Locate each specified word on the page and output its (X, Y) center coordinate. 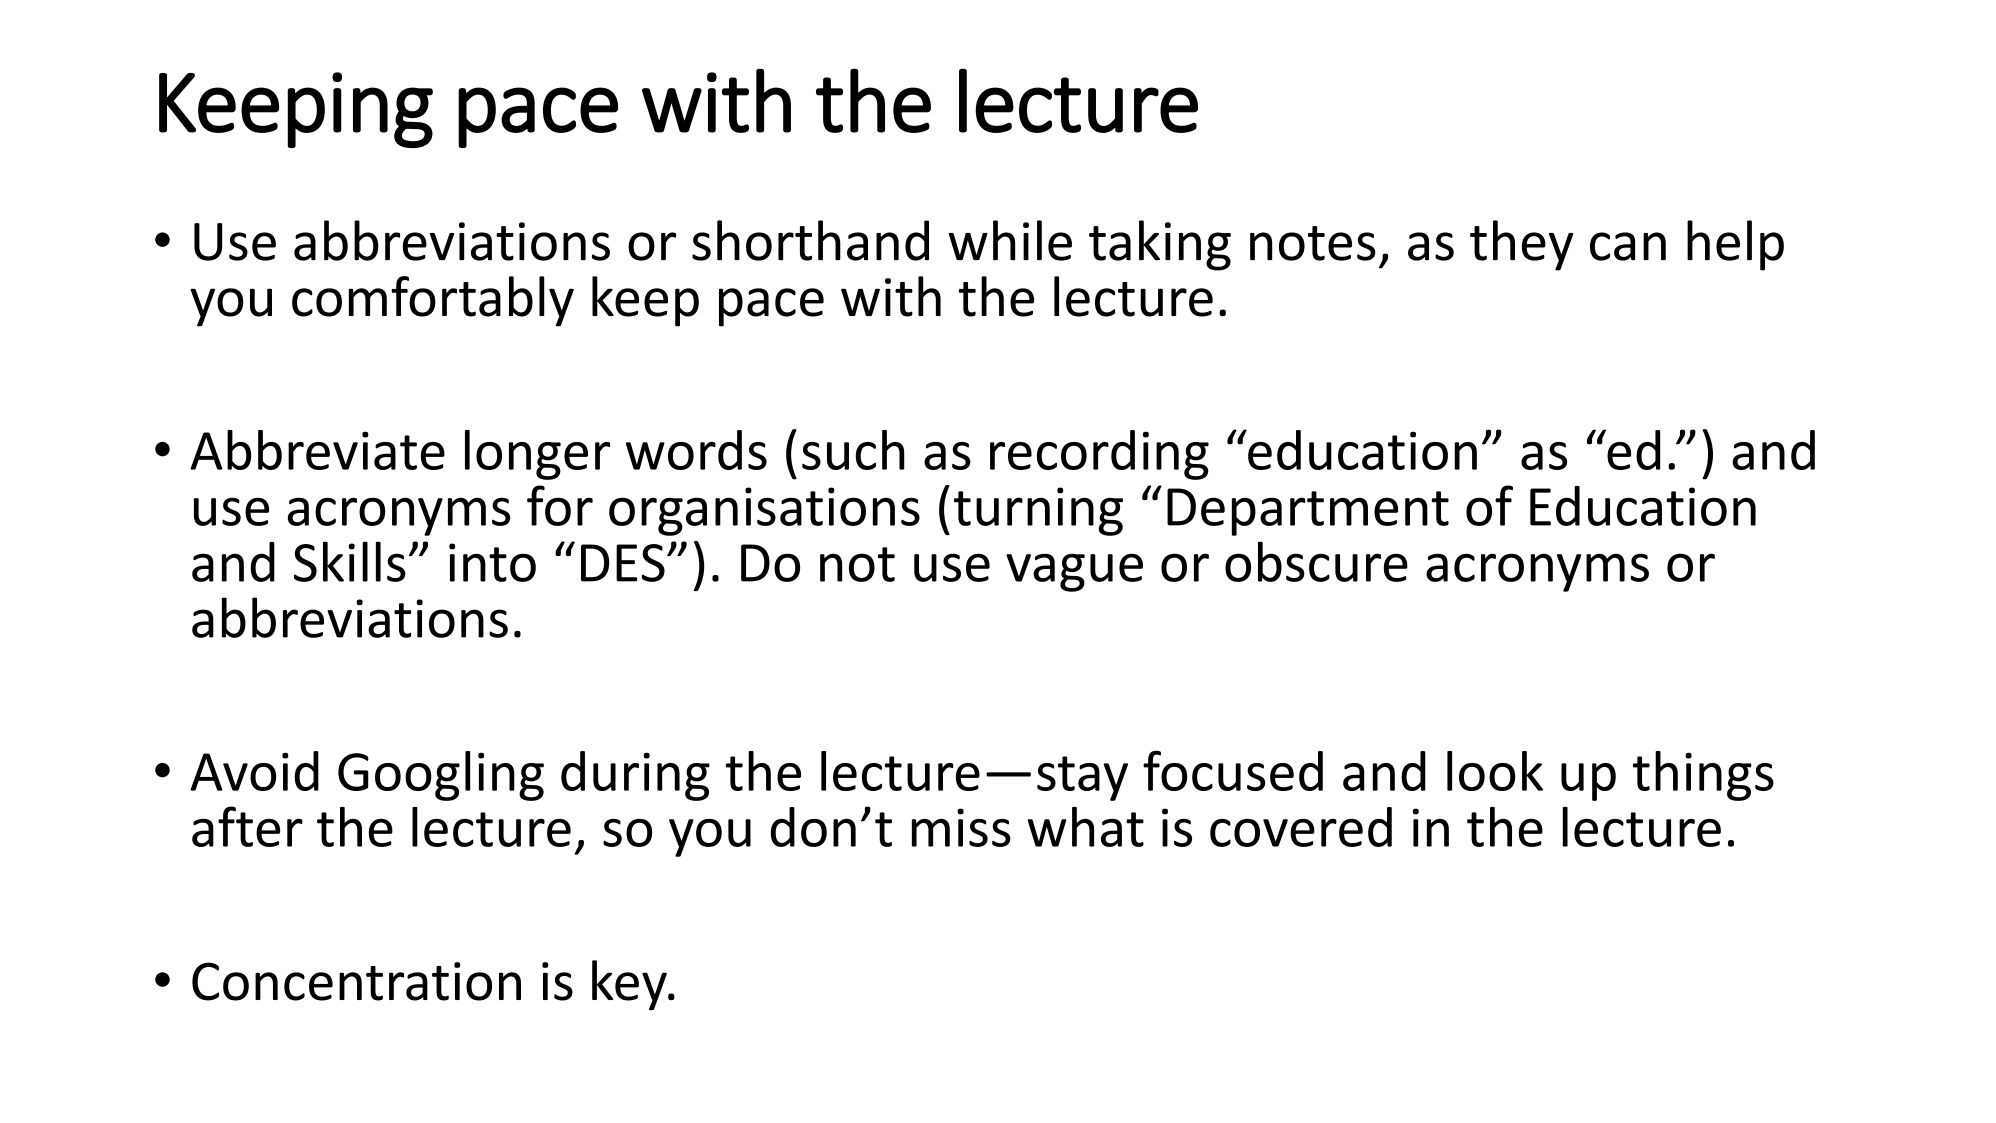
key (630, 985)
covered (1301, 827)
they (1521, 245)
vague (1074, 572)
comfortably (433, 301)
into (492, 562)
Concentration (356, 981)
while (1010, 240)
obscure (1316, 561)
